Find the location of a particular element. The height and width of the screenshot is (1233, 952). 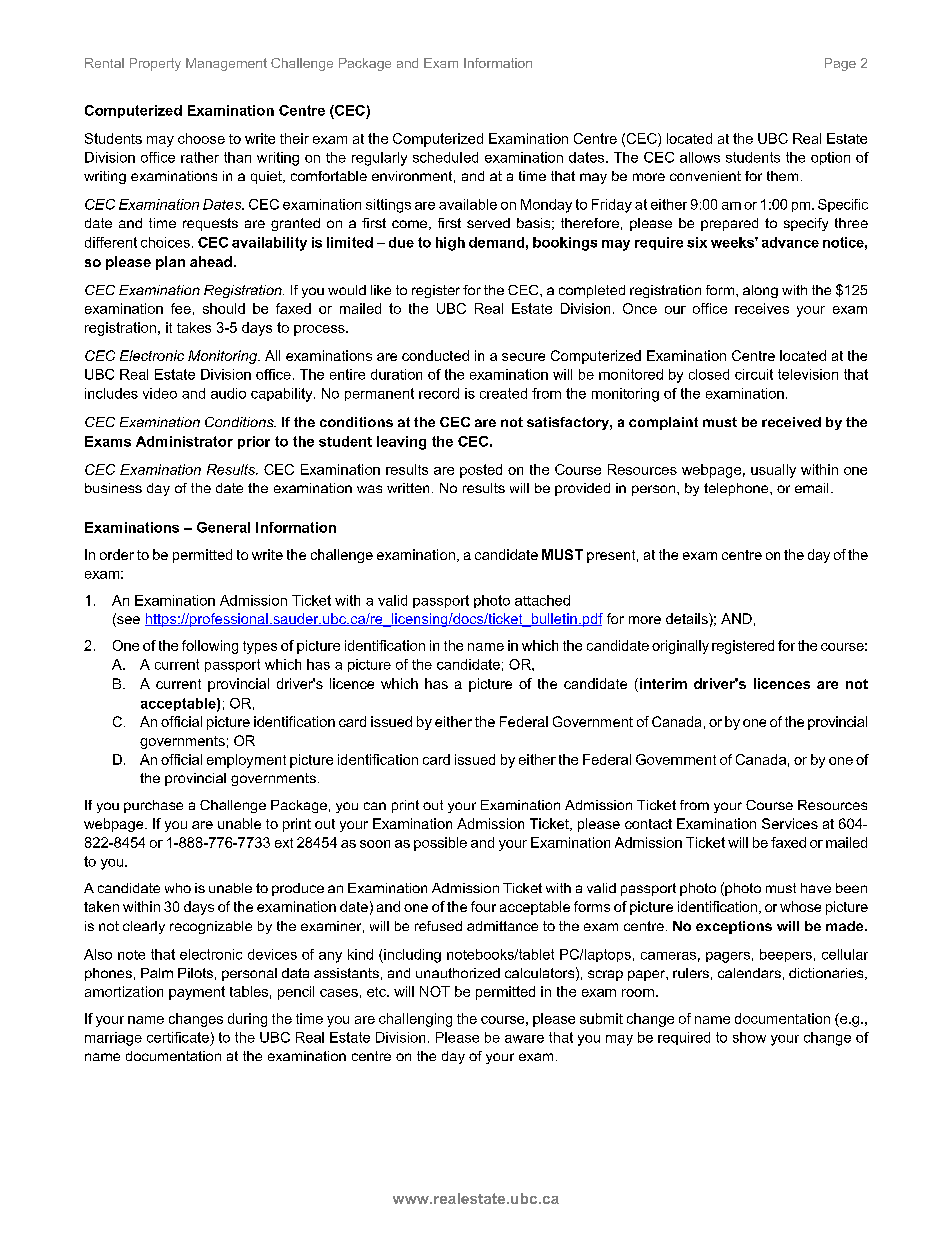

unauthorized is located at coordinates (458, 973).
